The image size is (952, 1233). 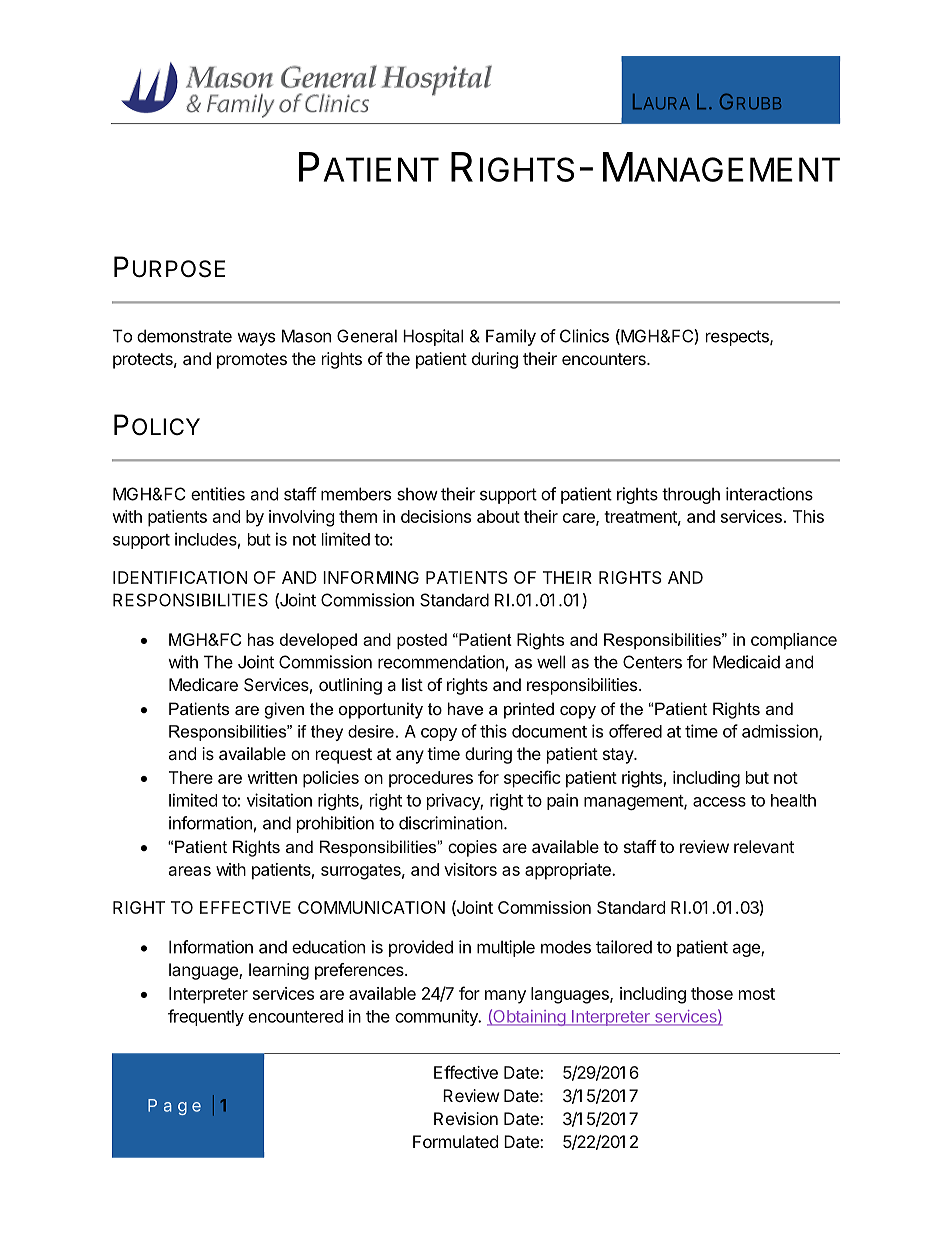 I want to click on through, so click(x=691, y=495).
